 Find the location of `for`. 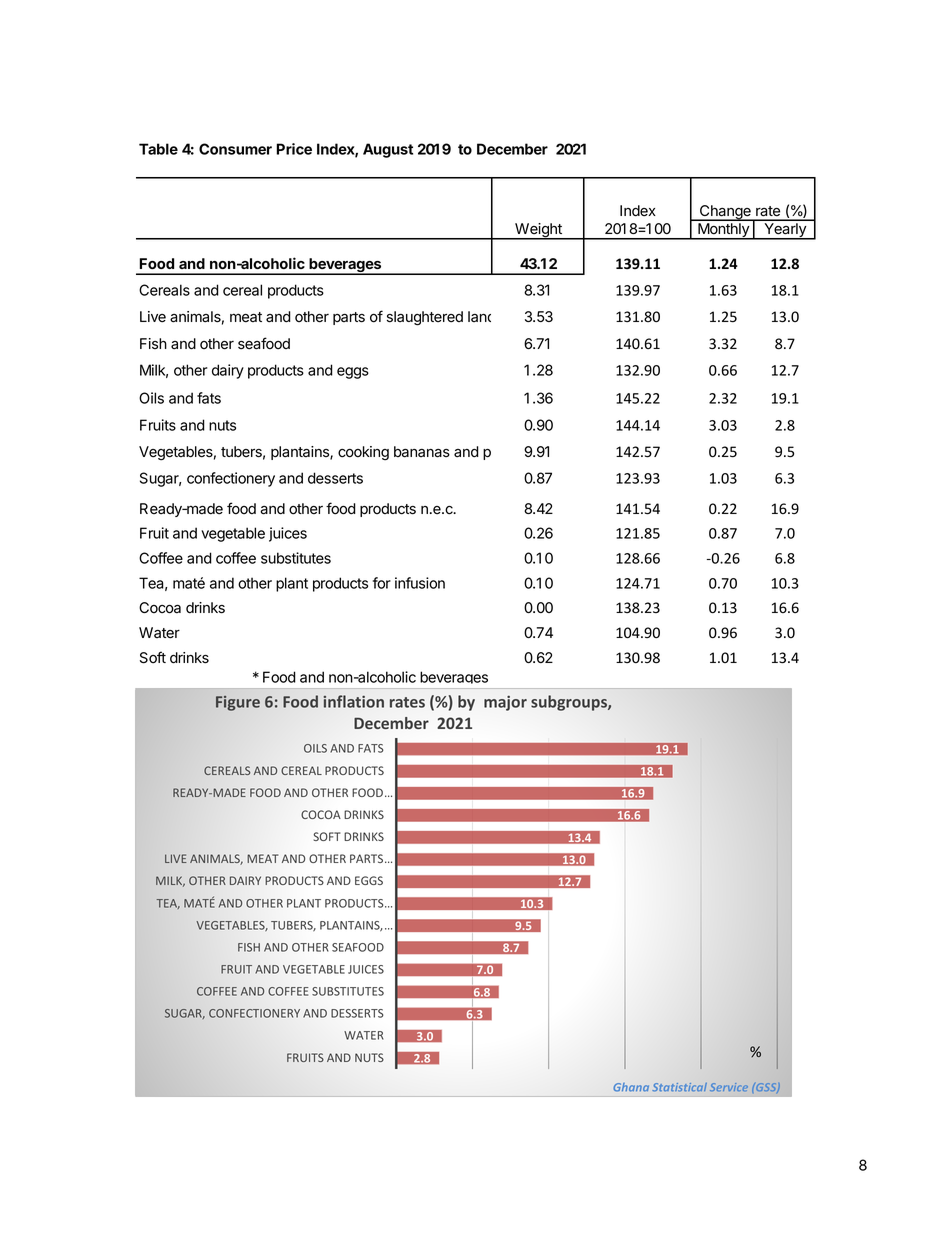

for is located at coordinates (382, 583).
